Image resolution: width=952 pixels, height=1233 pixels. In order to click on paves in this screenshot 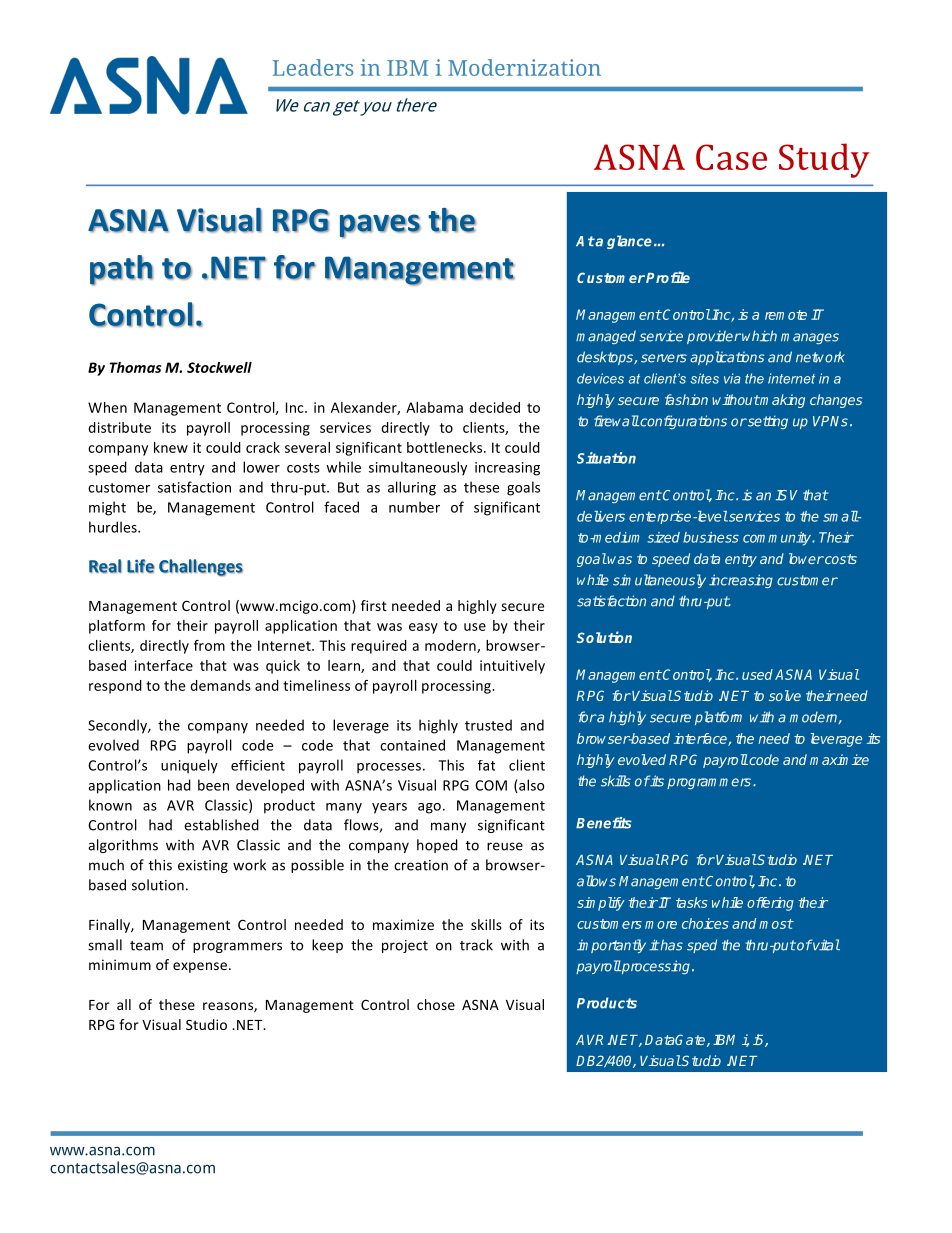, I will do `click(380, 226)`.
